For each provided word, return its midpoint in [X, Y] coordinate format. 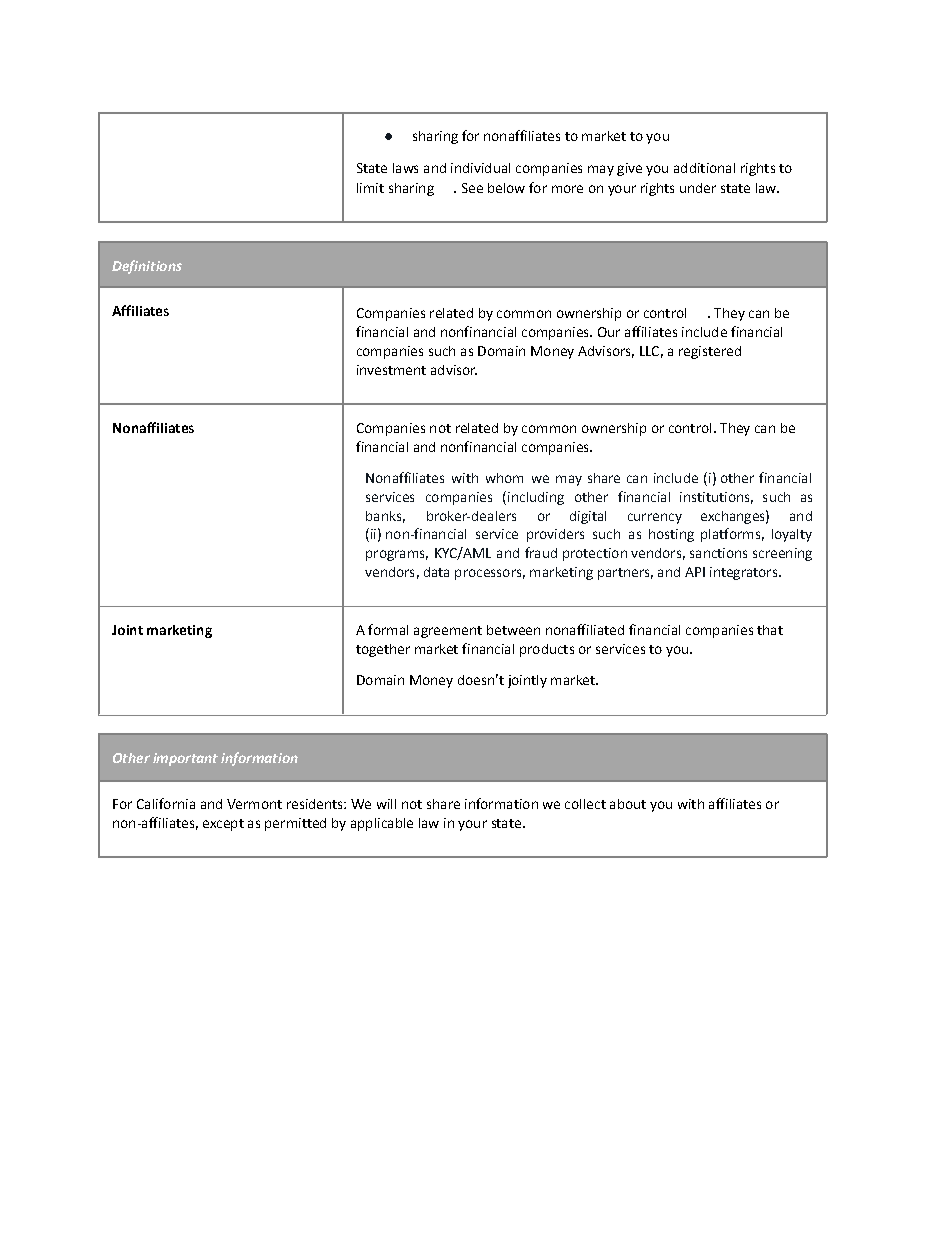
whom [504, 478]
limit [370, 188]
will [386, 804]
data [436, 572]
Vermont [254, 804]
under [698, 188]
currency [655, 518]
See [472, 188]
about [628, 804]
